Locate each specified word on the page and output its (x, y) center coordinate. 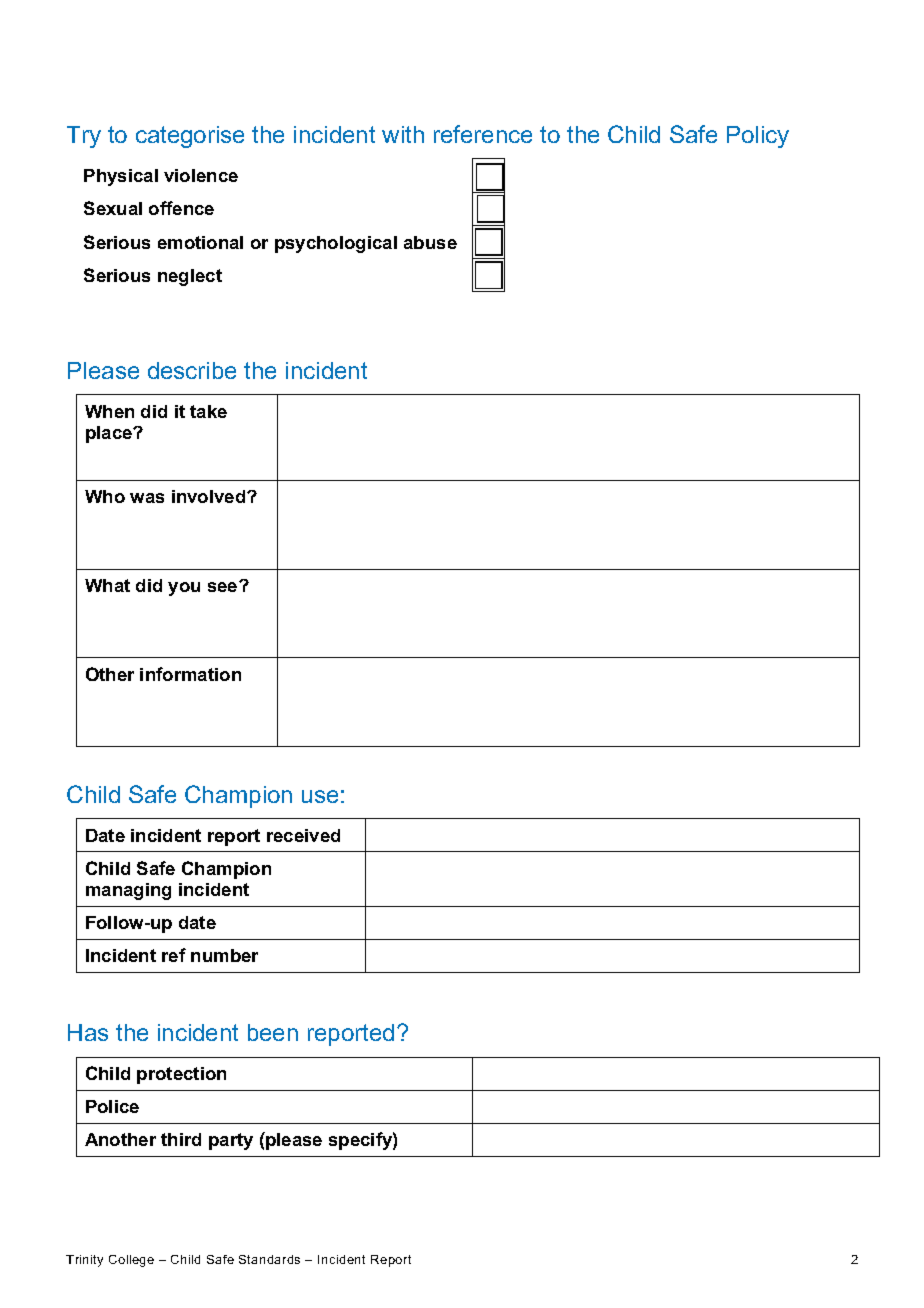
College (131, 1261)
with (403, 134)
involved (210, 496)
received (303, 835)
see (224, 586)
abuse (430, 242)
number (224, 955)
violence (201, 175)
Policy (758, 137)
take (208, 411)
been (273, 1032)
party (231, 1141)
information (190, 674)
